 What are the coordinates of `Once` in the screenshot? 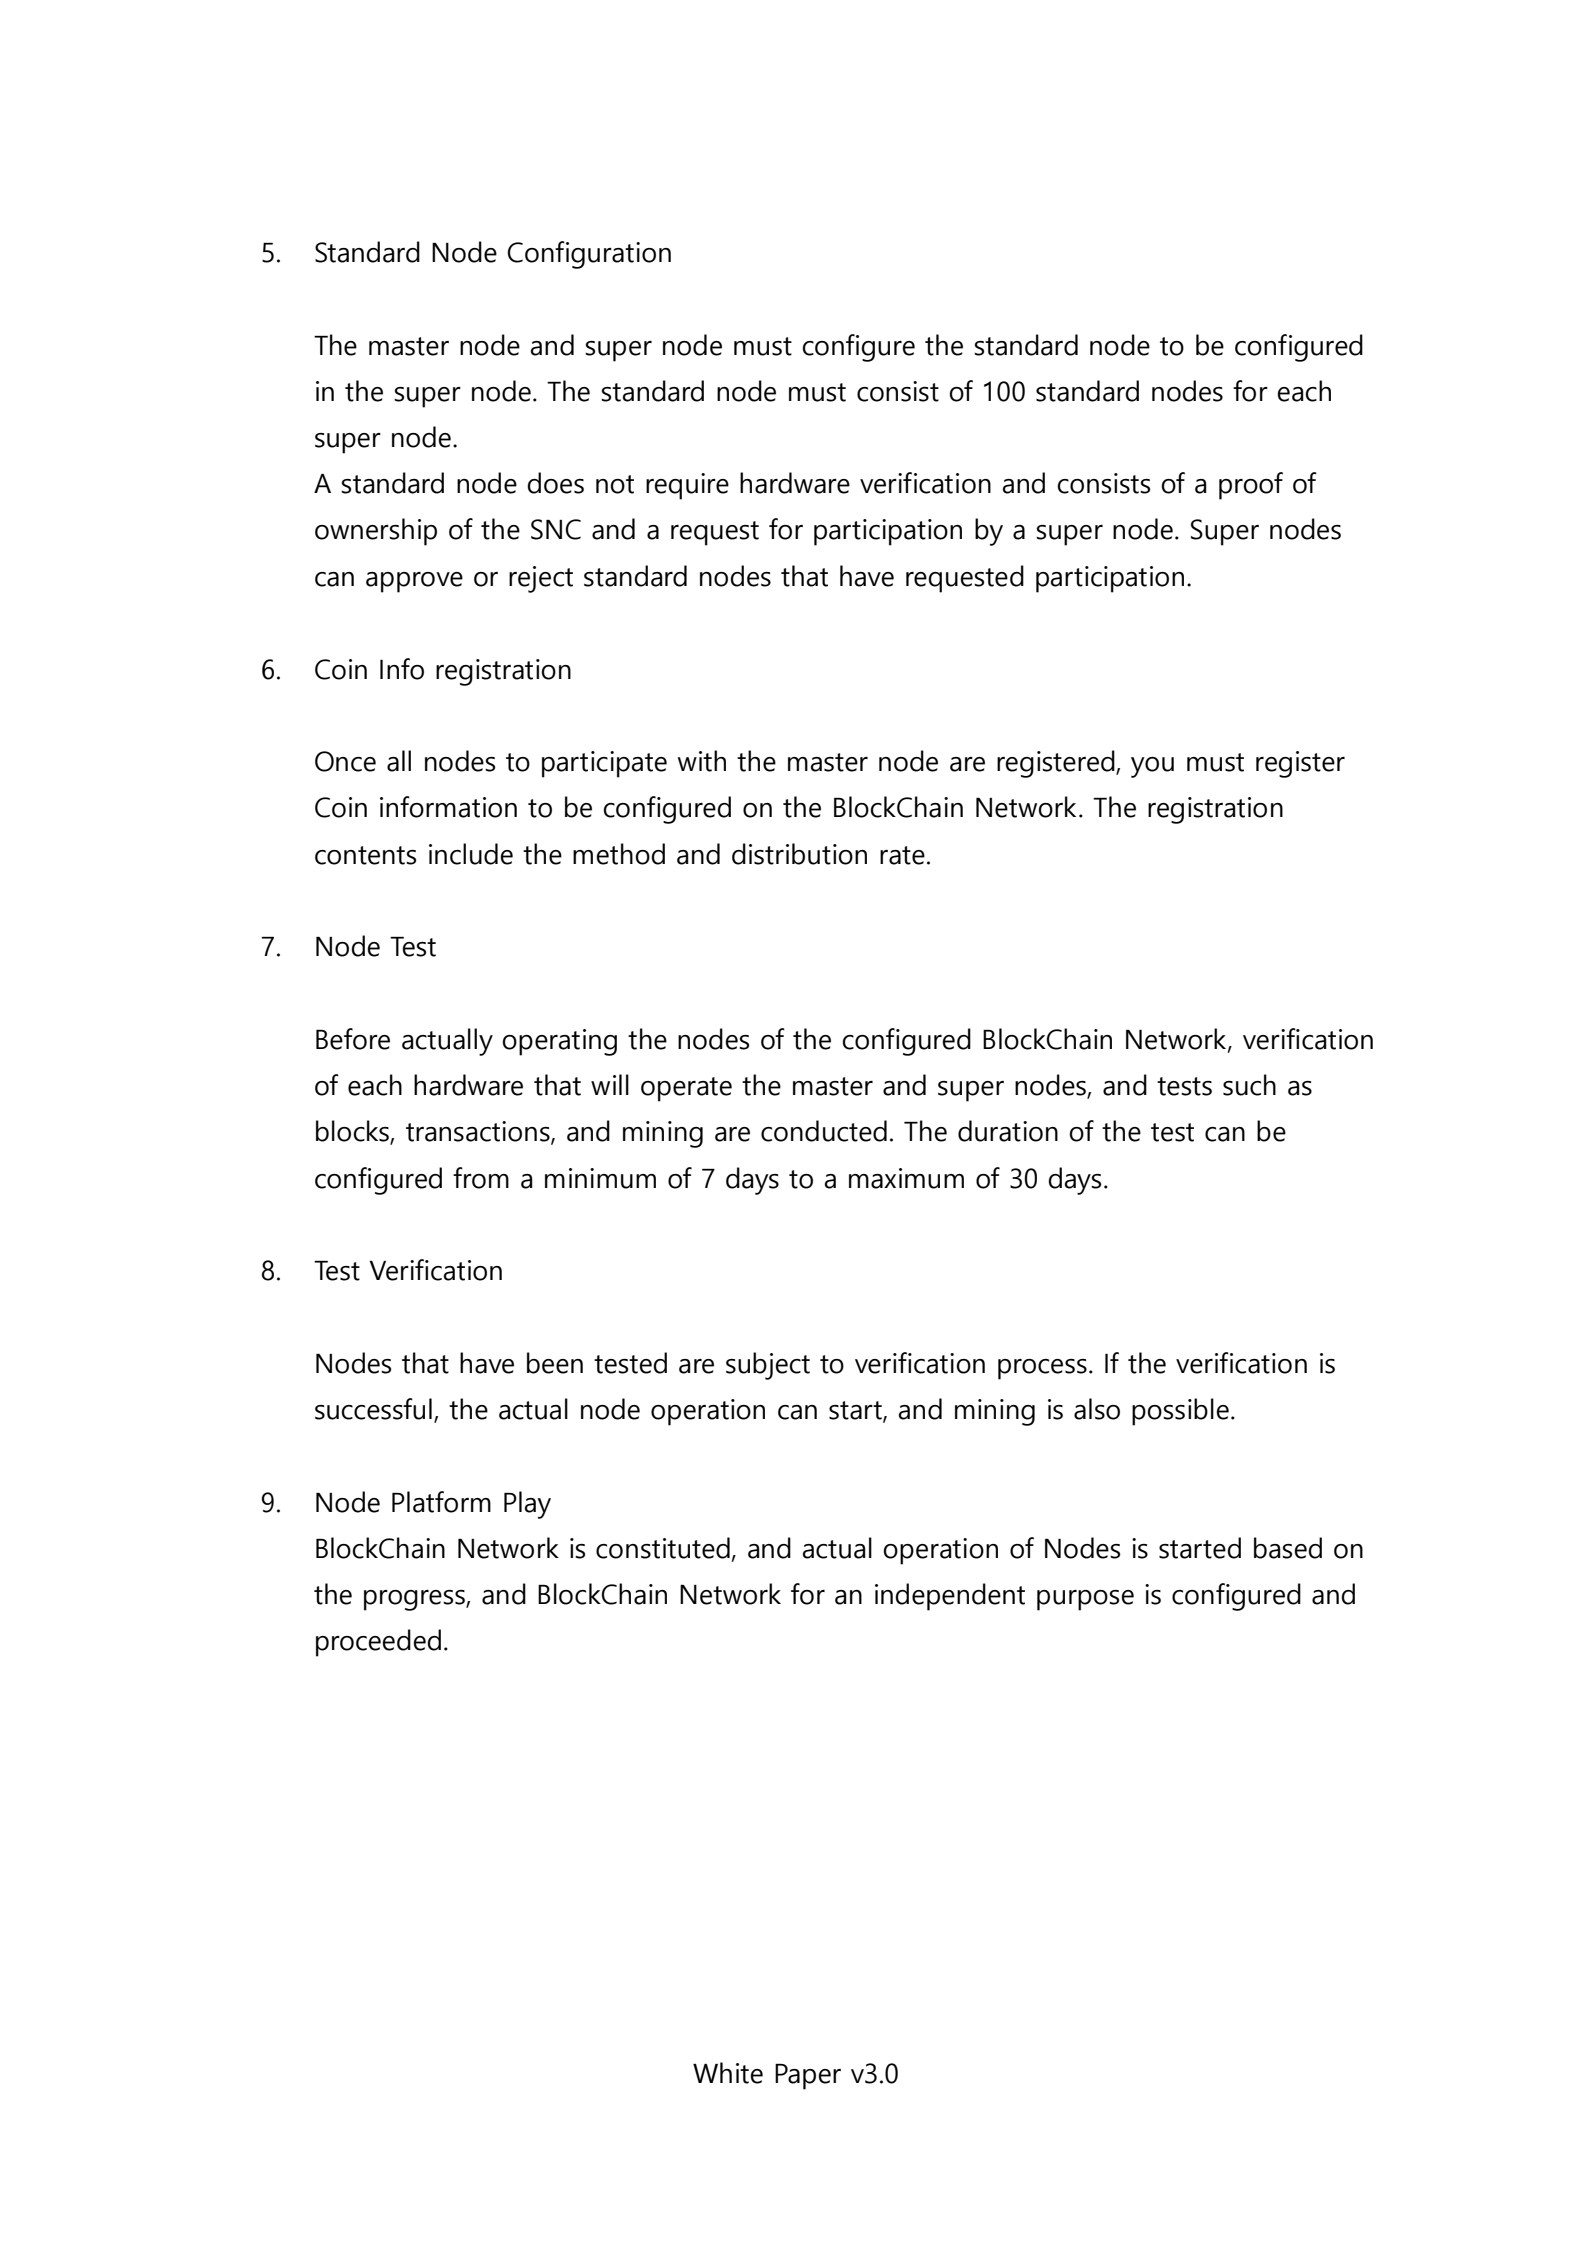 It's located at (345, 761).
